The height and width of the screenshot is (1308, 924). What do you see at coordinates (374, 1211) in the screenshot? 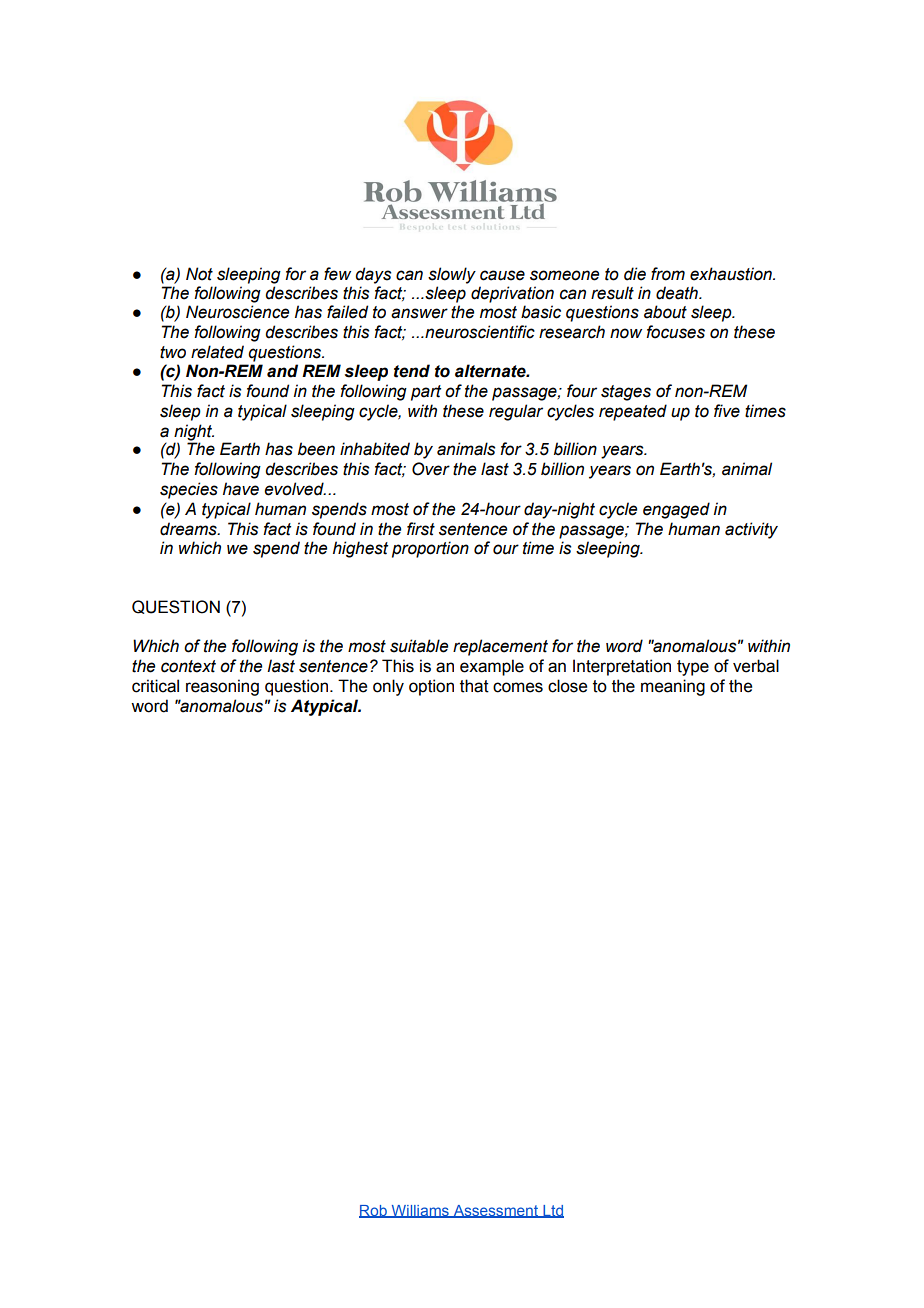
I see `Rob` at bounding box center [374, 1211].
